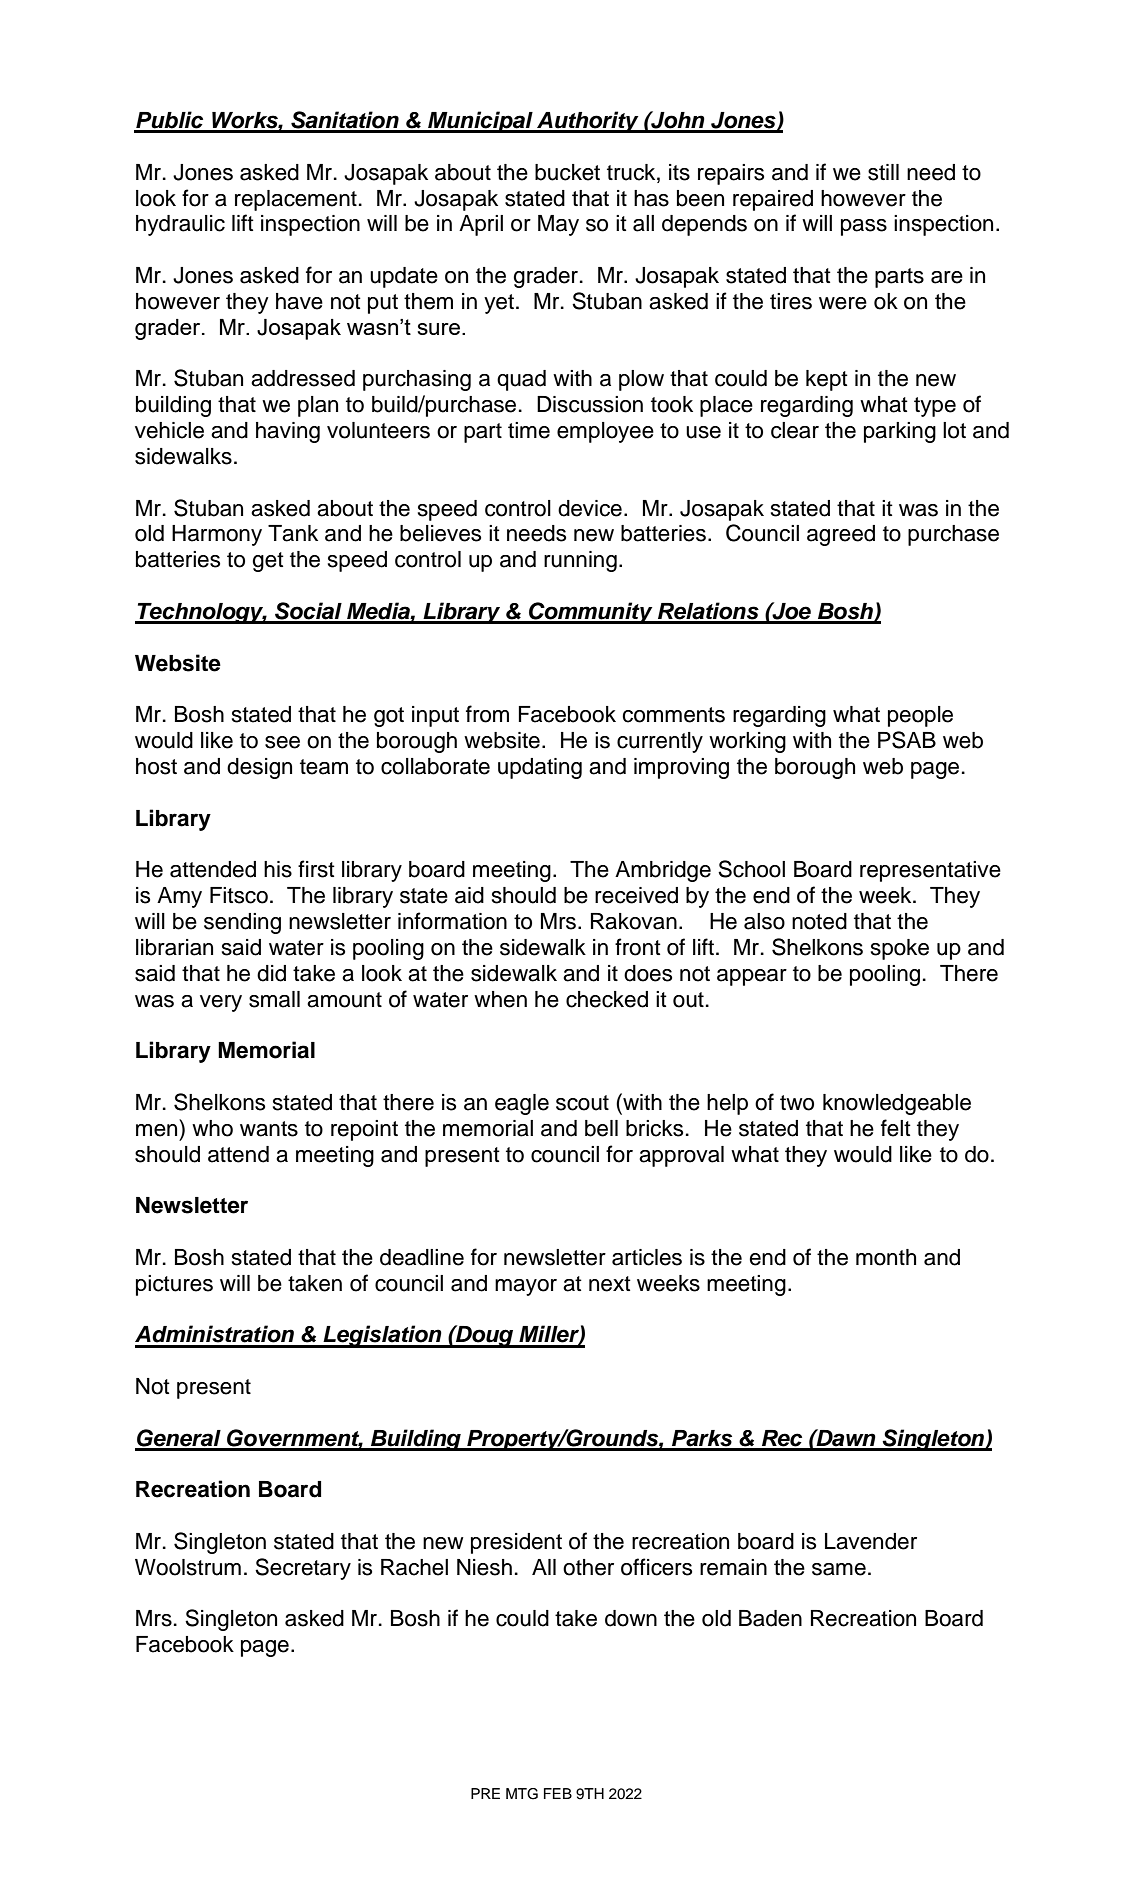 The height and width of the image is (1887, 1146). What do you see at coordinates (282, 742) in the image?
I see `see` at bounding box center [282, 742].
